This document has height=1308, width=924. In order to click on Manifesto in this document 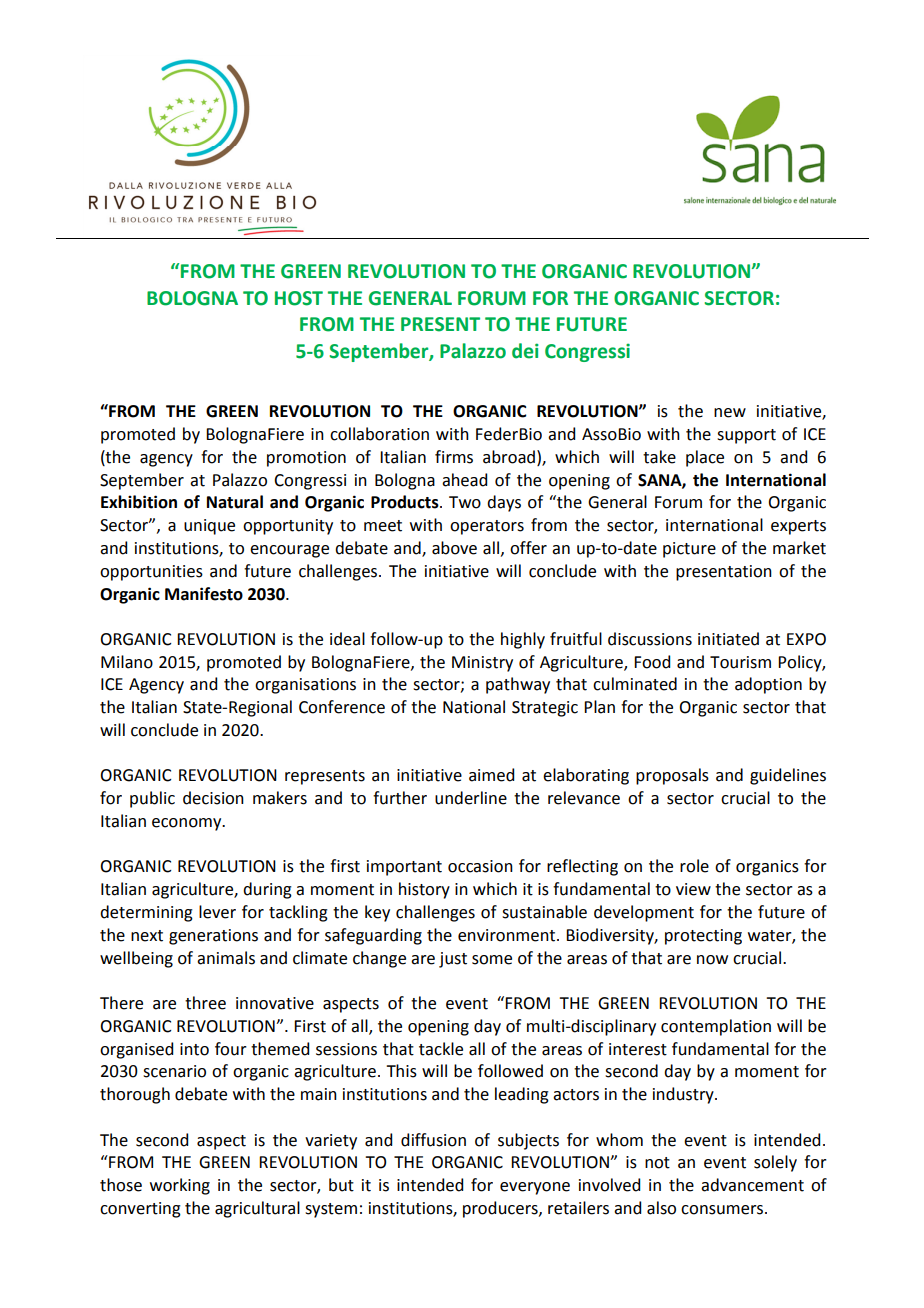, I will do `click(204, 594)`.
